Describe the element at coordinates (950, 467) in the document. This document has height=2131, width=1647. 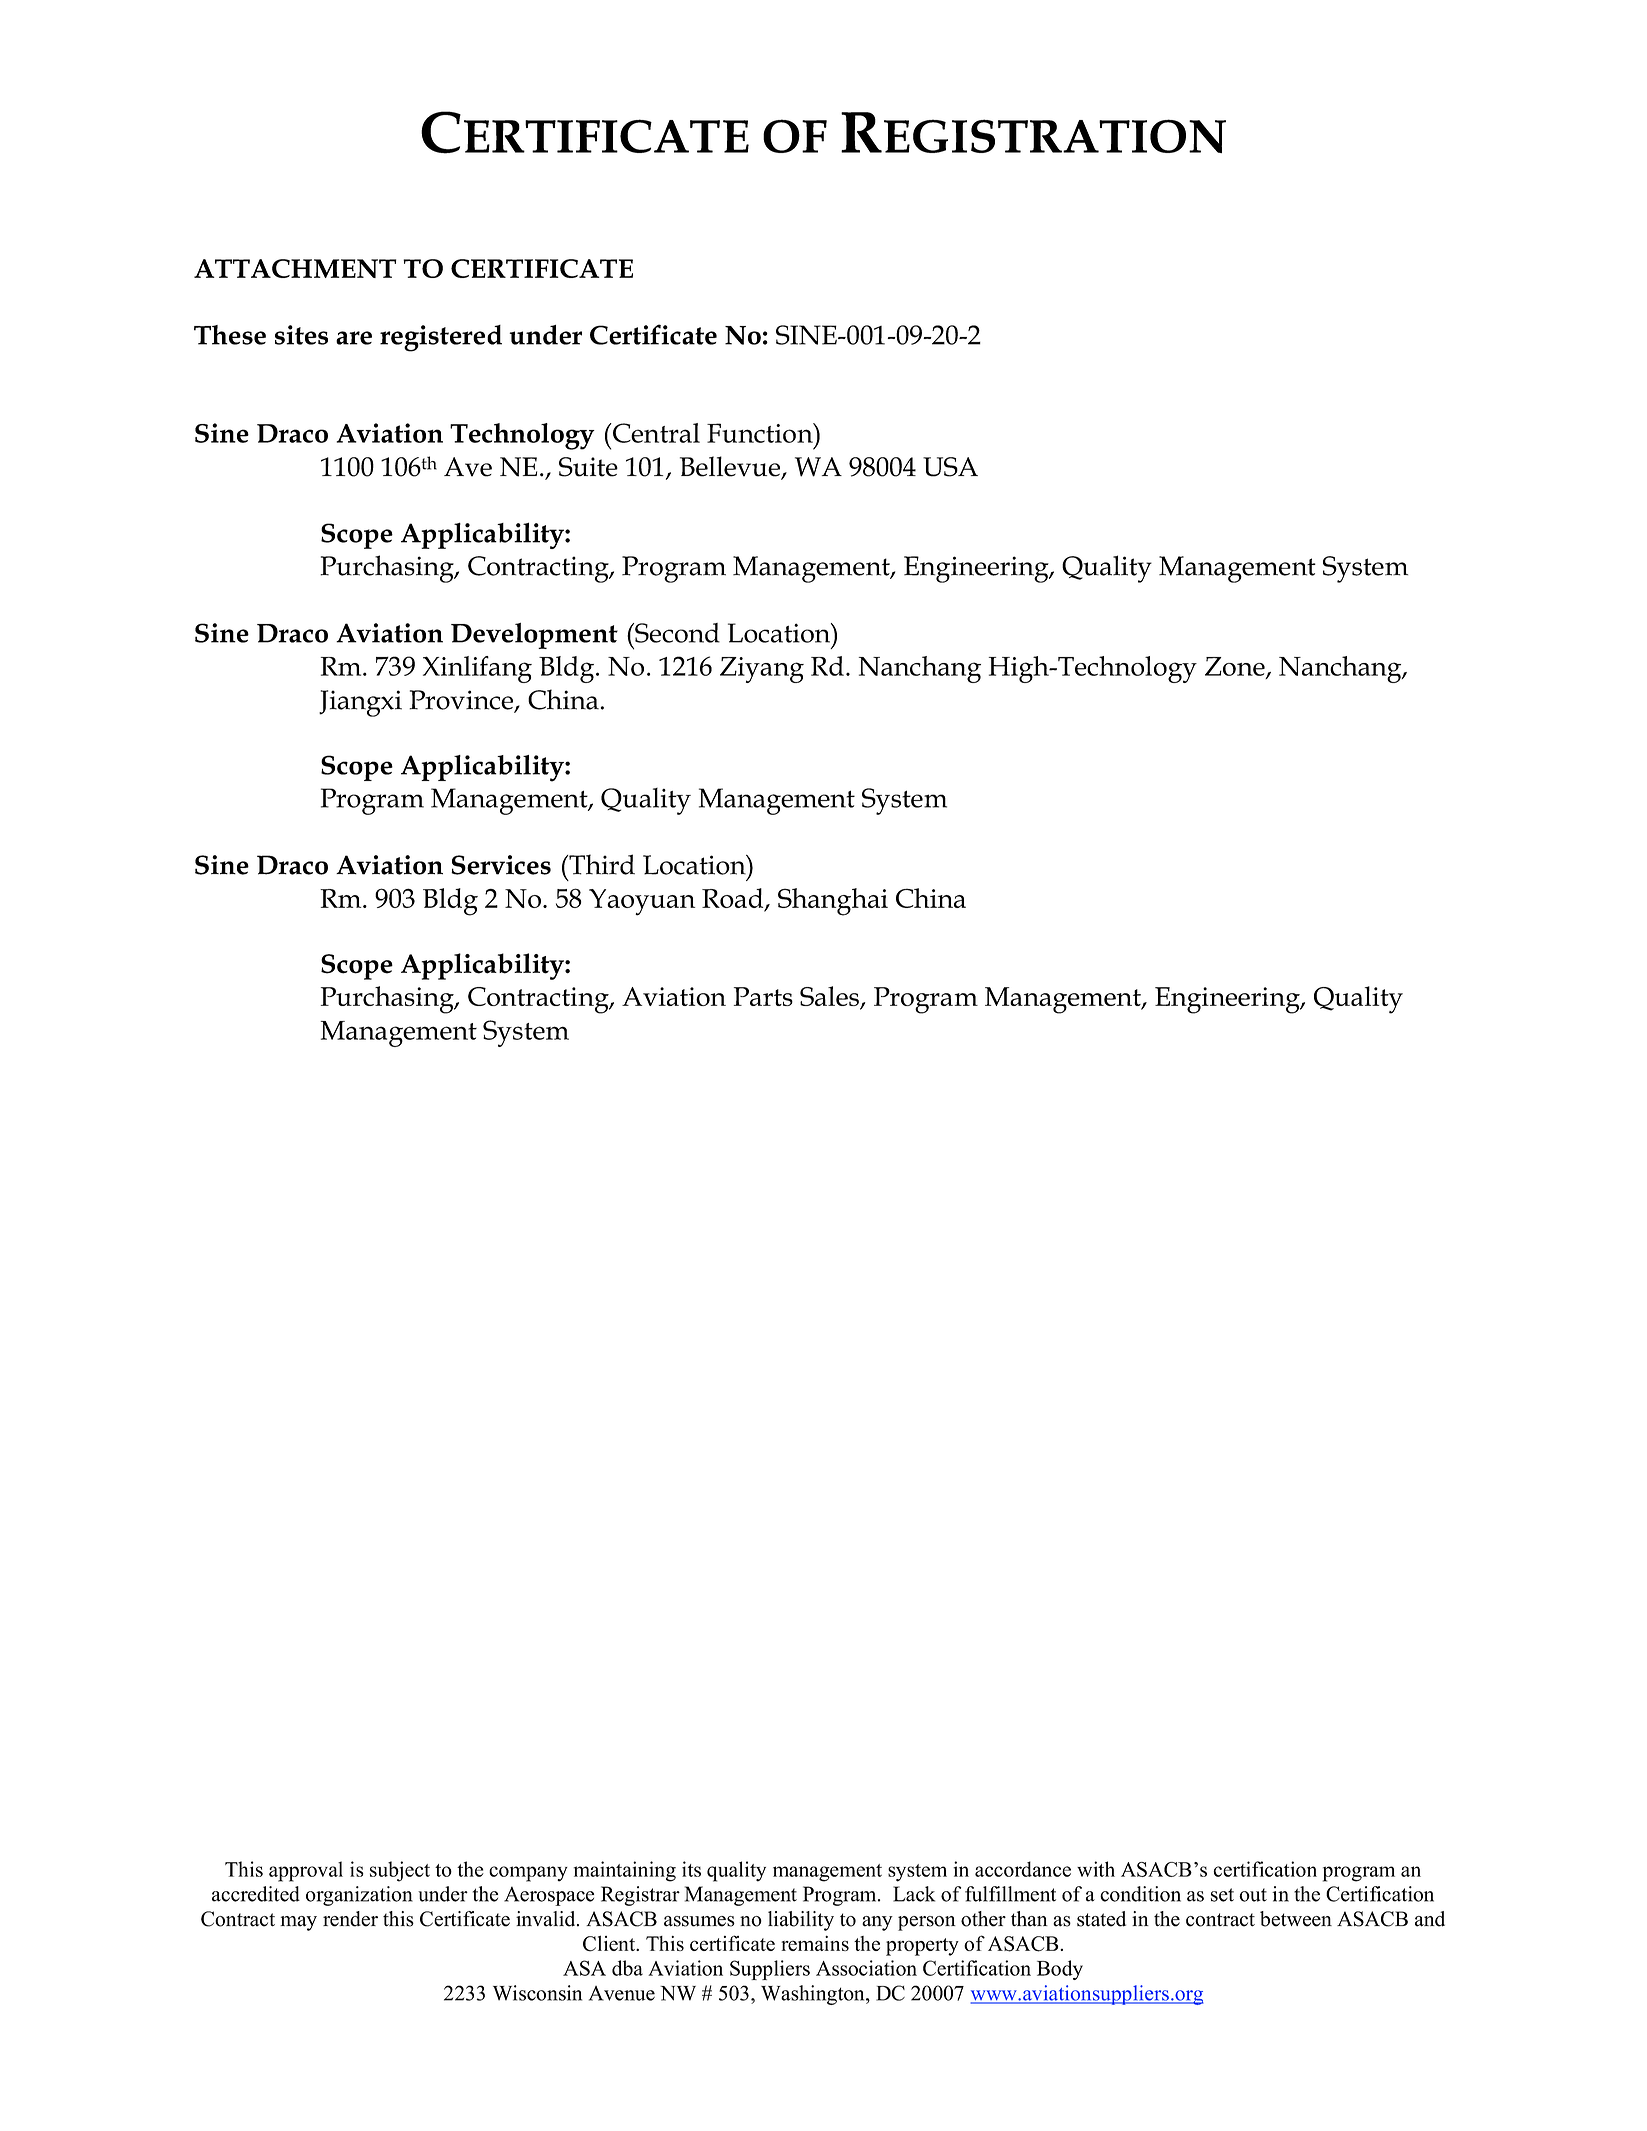
I see `USA` at that location.
